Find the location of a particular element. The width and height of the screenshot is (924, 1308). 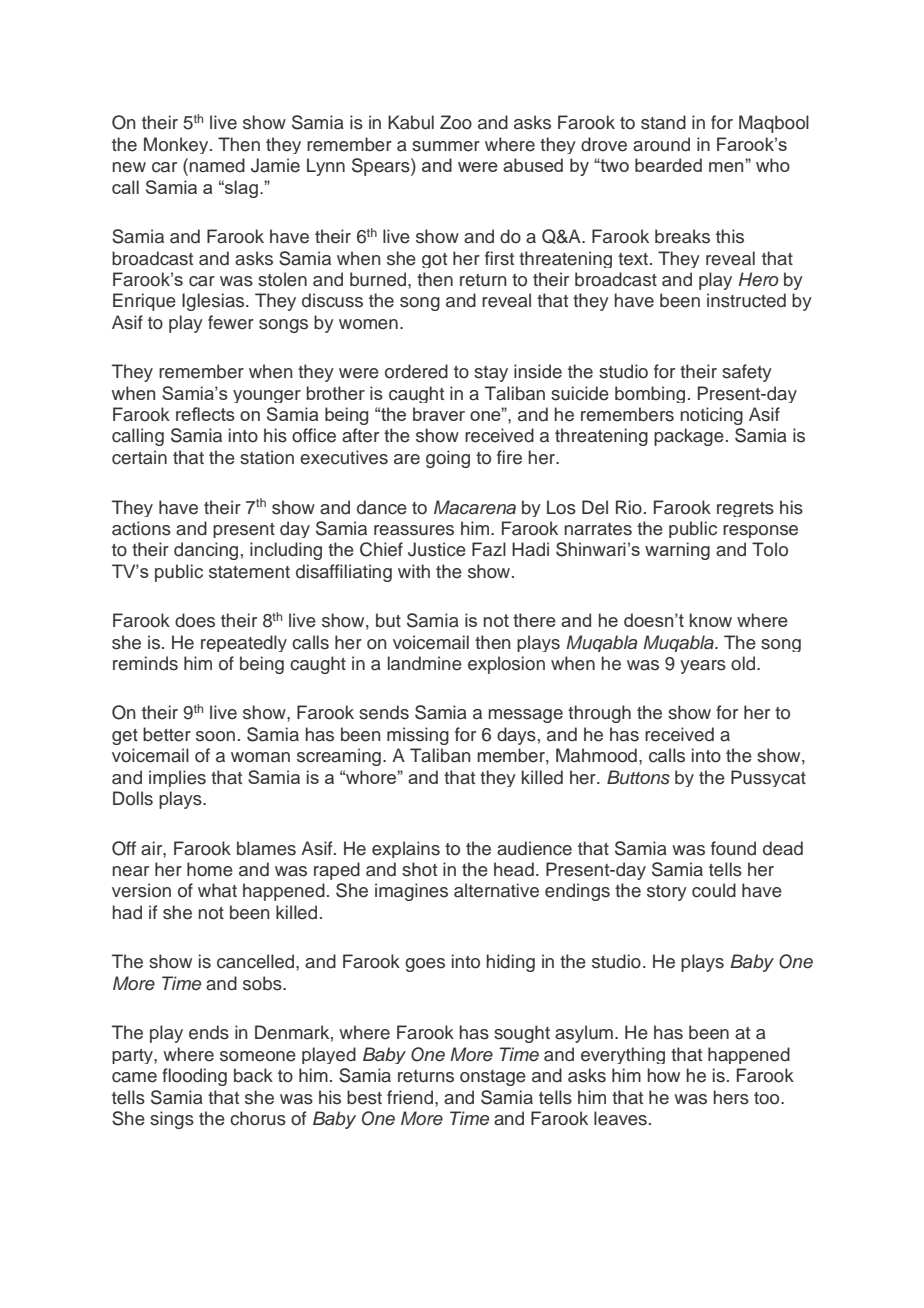

going is located at coordinates (448, 459).
